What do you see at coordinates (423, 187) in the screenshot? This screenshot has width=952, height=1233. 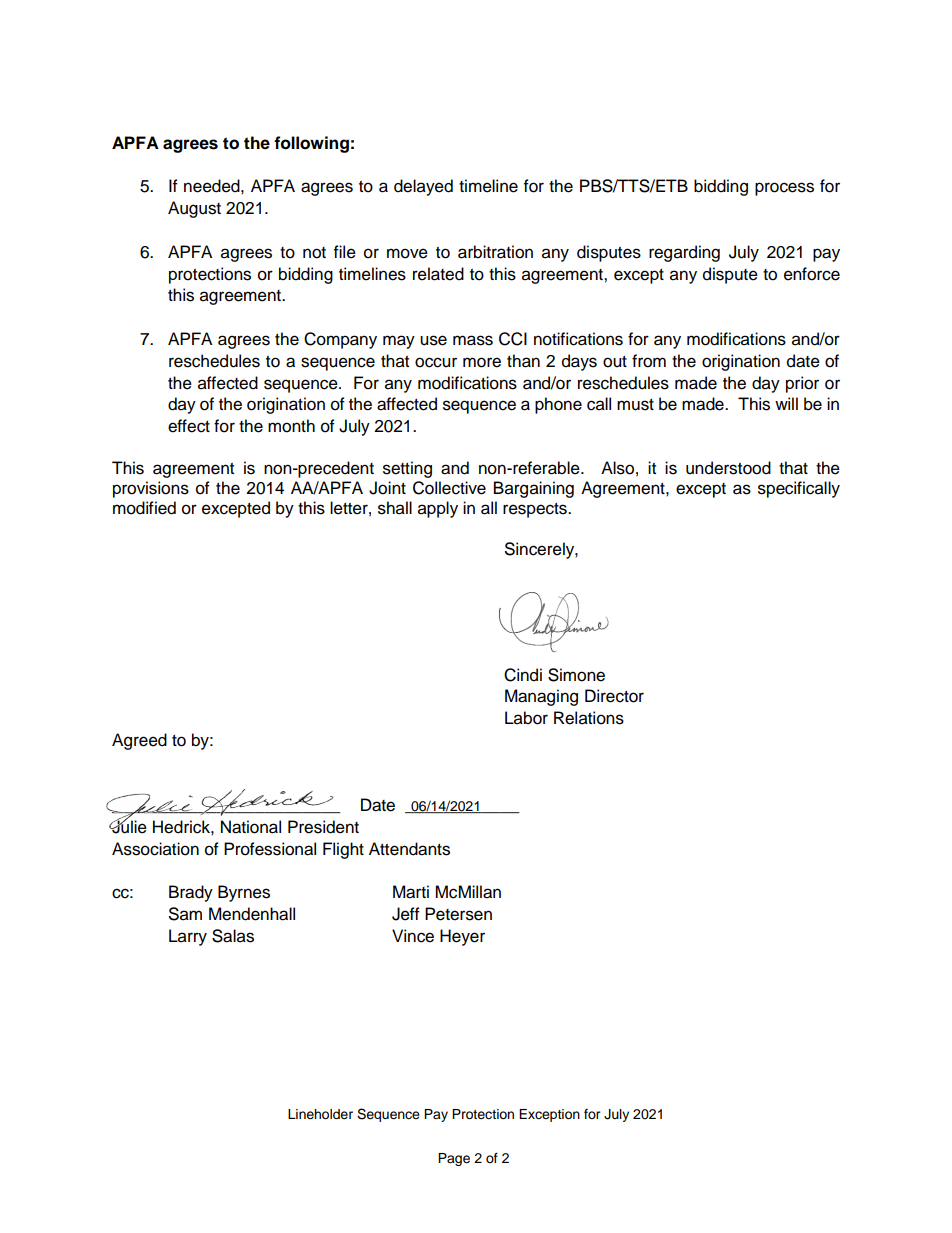 I see `delayed` at bounding box center [423, 187].
